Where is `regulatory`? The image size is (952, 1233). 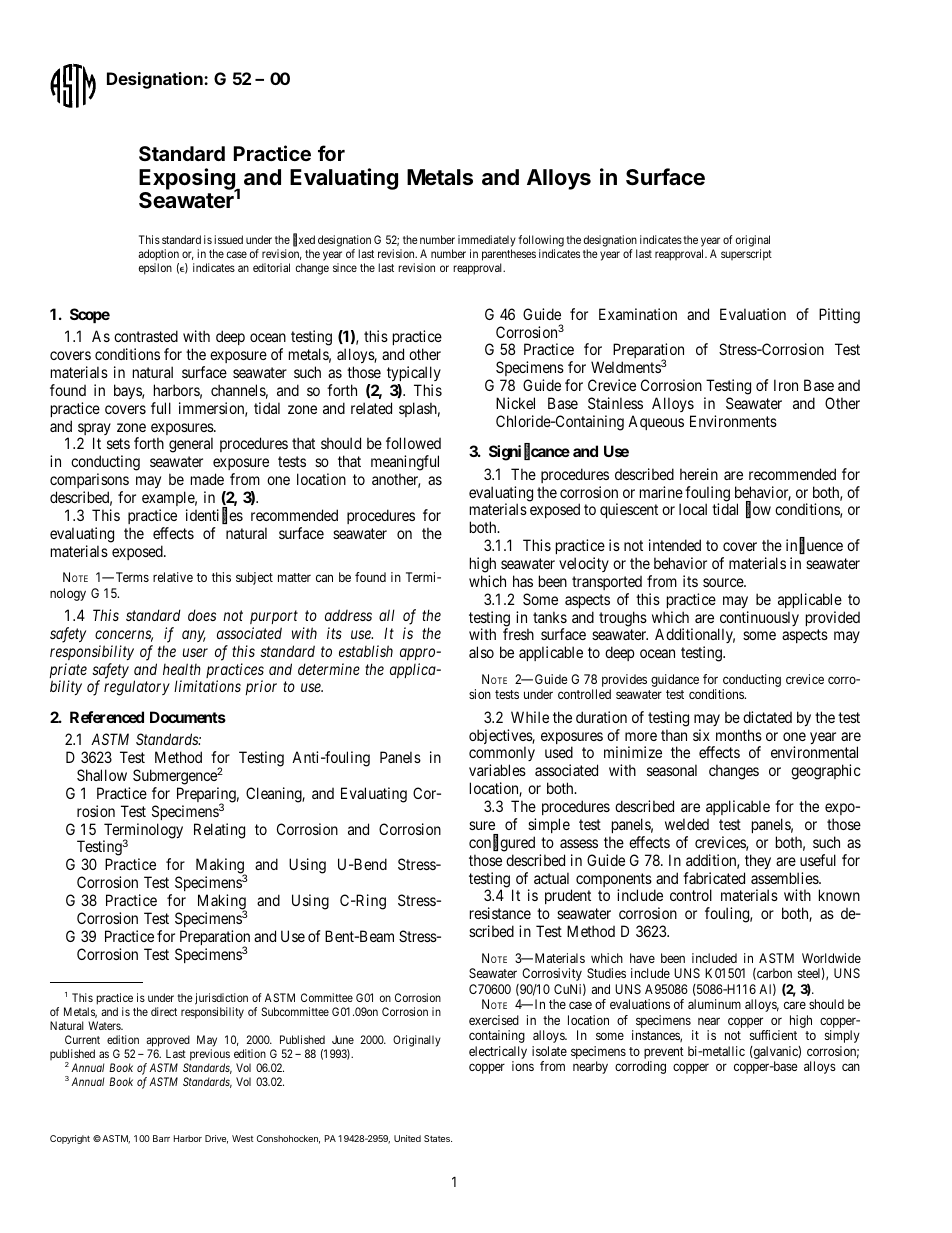
regulatory is located at coordinates (137, 688).
